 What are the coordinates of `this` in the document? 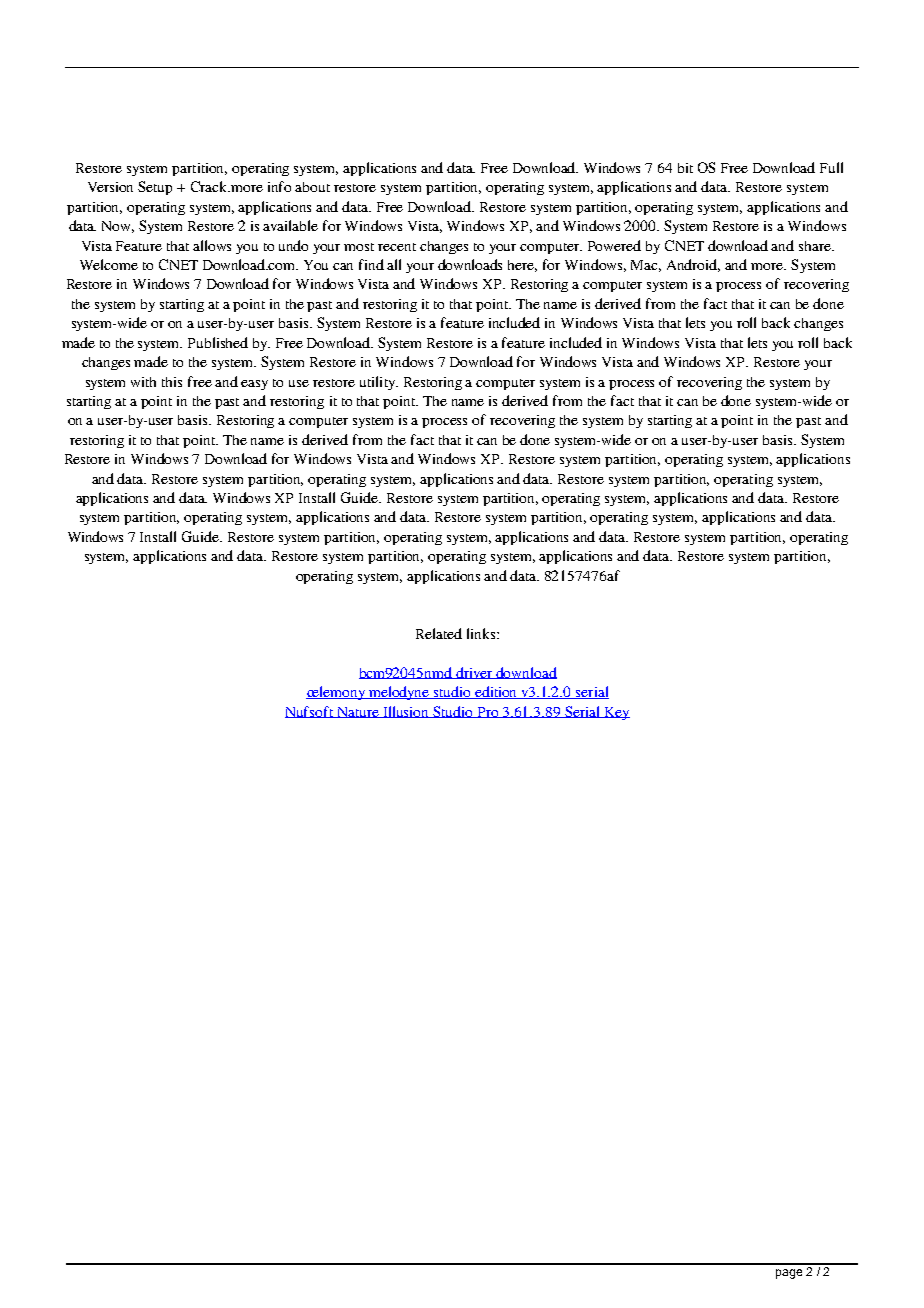 It's located at (172, 382).
